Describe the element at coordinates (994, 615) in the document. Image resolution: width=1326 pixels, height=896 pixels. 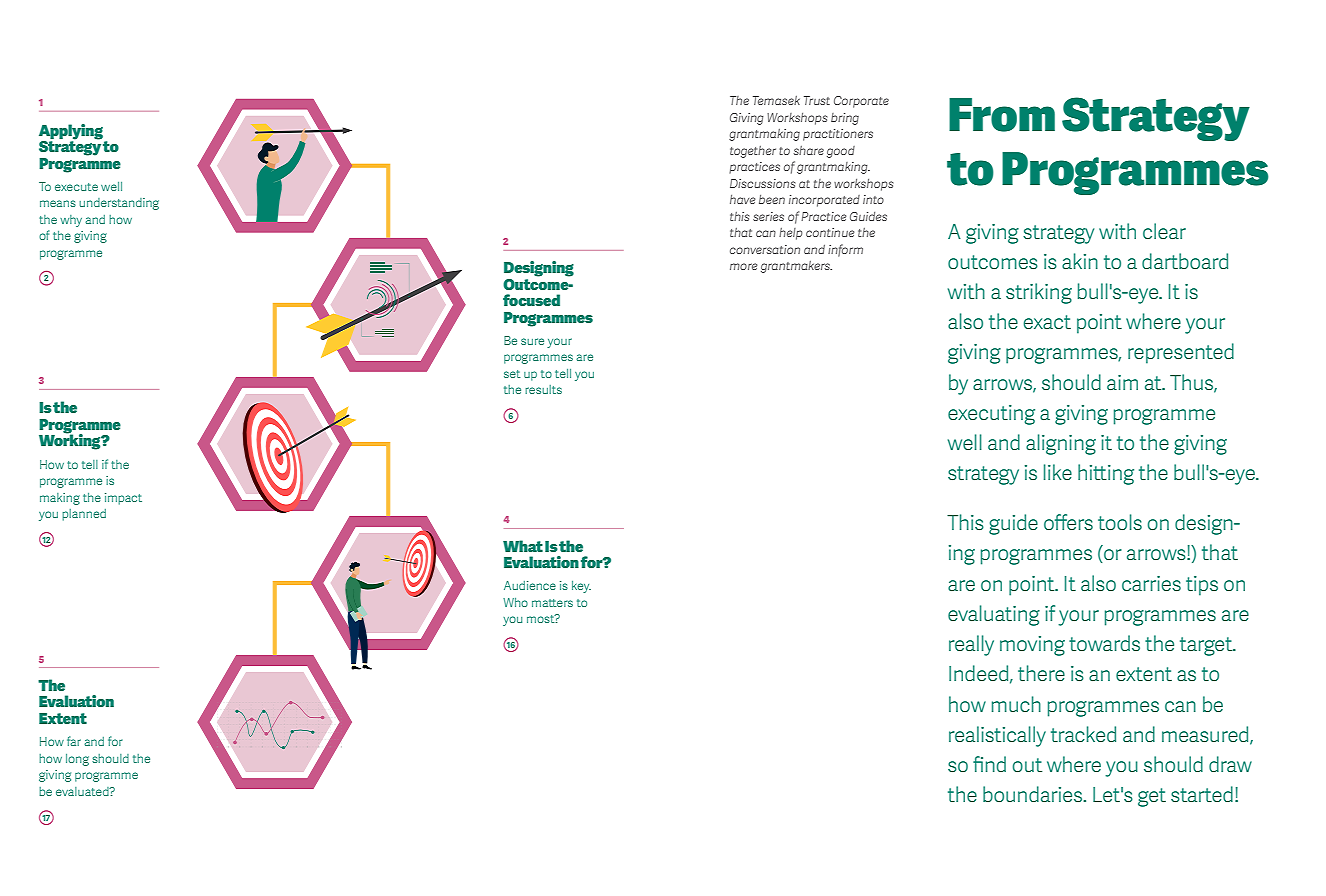
I see `evaluating` at that location.
